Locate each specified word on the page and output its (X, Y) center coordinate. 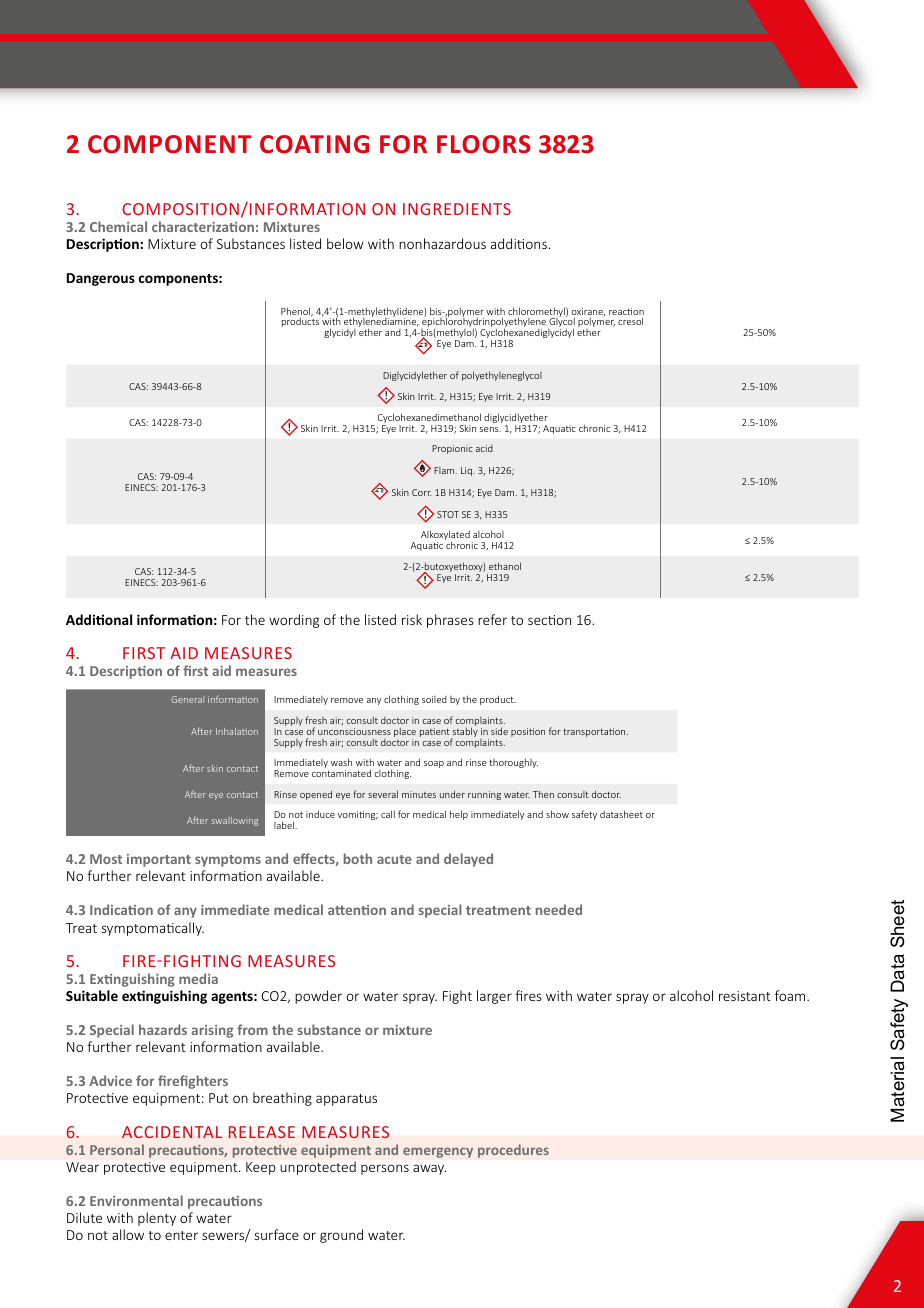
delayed (468, 860)
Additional (99, 619)
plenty (157, 1219)
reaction (626, 313)
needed (559, 909)
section (549, 620)
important (159, 860)
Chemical (118, 226)
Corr (422, 492)
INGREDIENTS (457, 209)
